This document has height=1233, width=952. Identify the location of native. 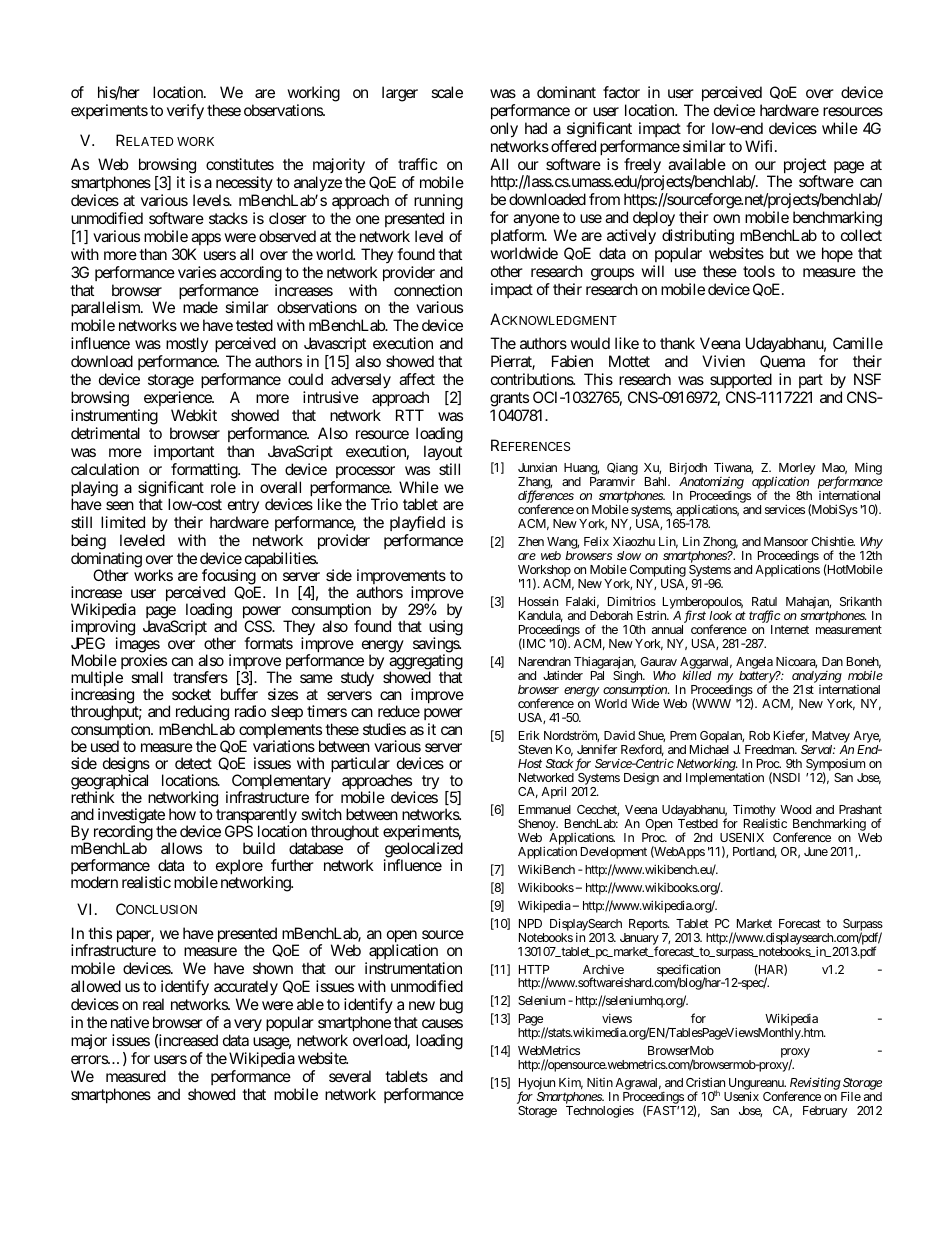
(130, 1022).
